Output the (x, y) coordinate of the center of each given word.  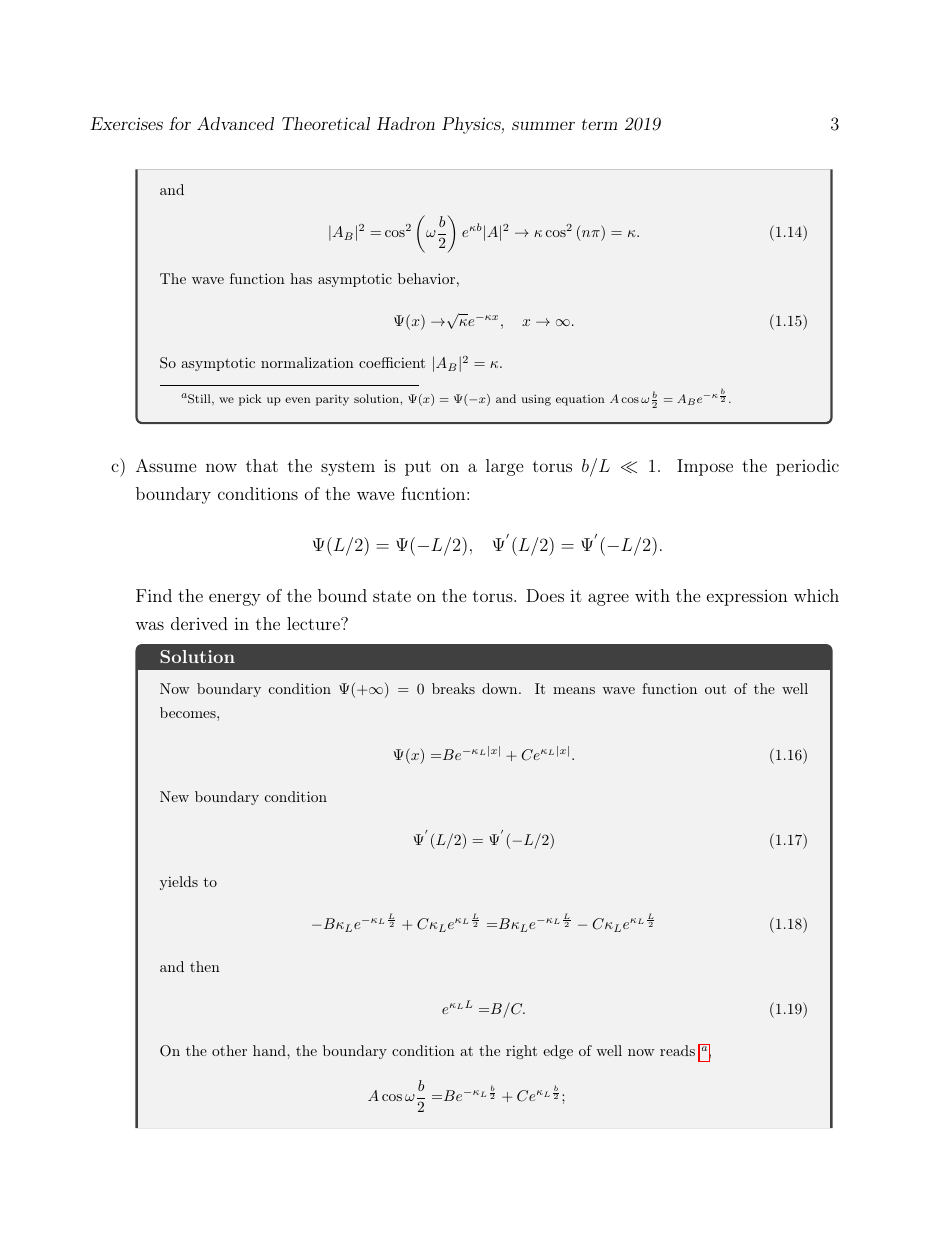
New (174, 796)
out (715, 689)
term (599, 124)
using (536, 400)
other (229, 1050)
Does (545, 595)
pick (250, 400)
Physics (472, 125)
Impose (705, 467)
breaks (453, 688)
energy (235, 599)
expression (747, 598)
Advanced (235, 123)
